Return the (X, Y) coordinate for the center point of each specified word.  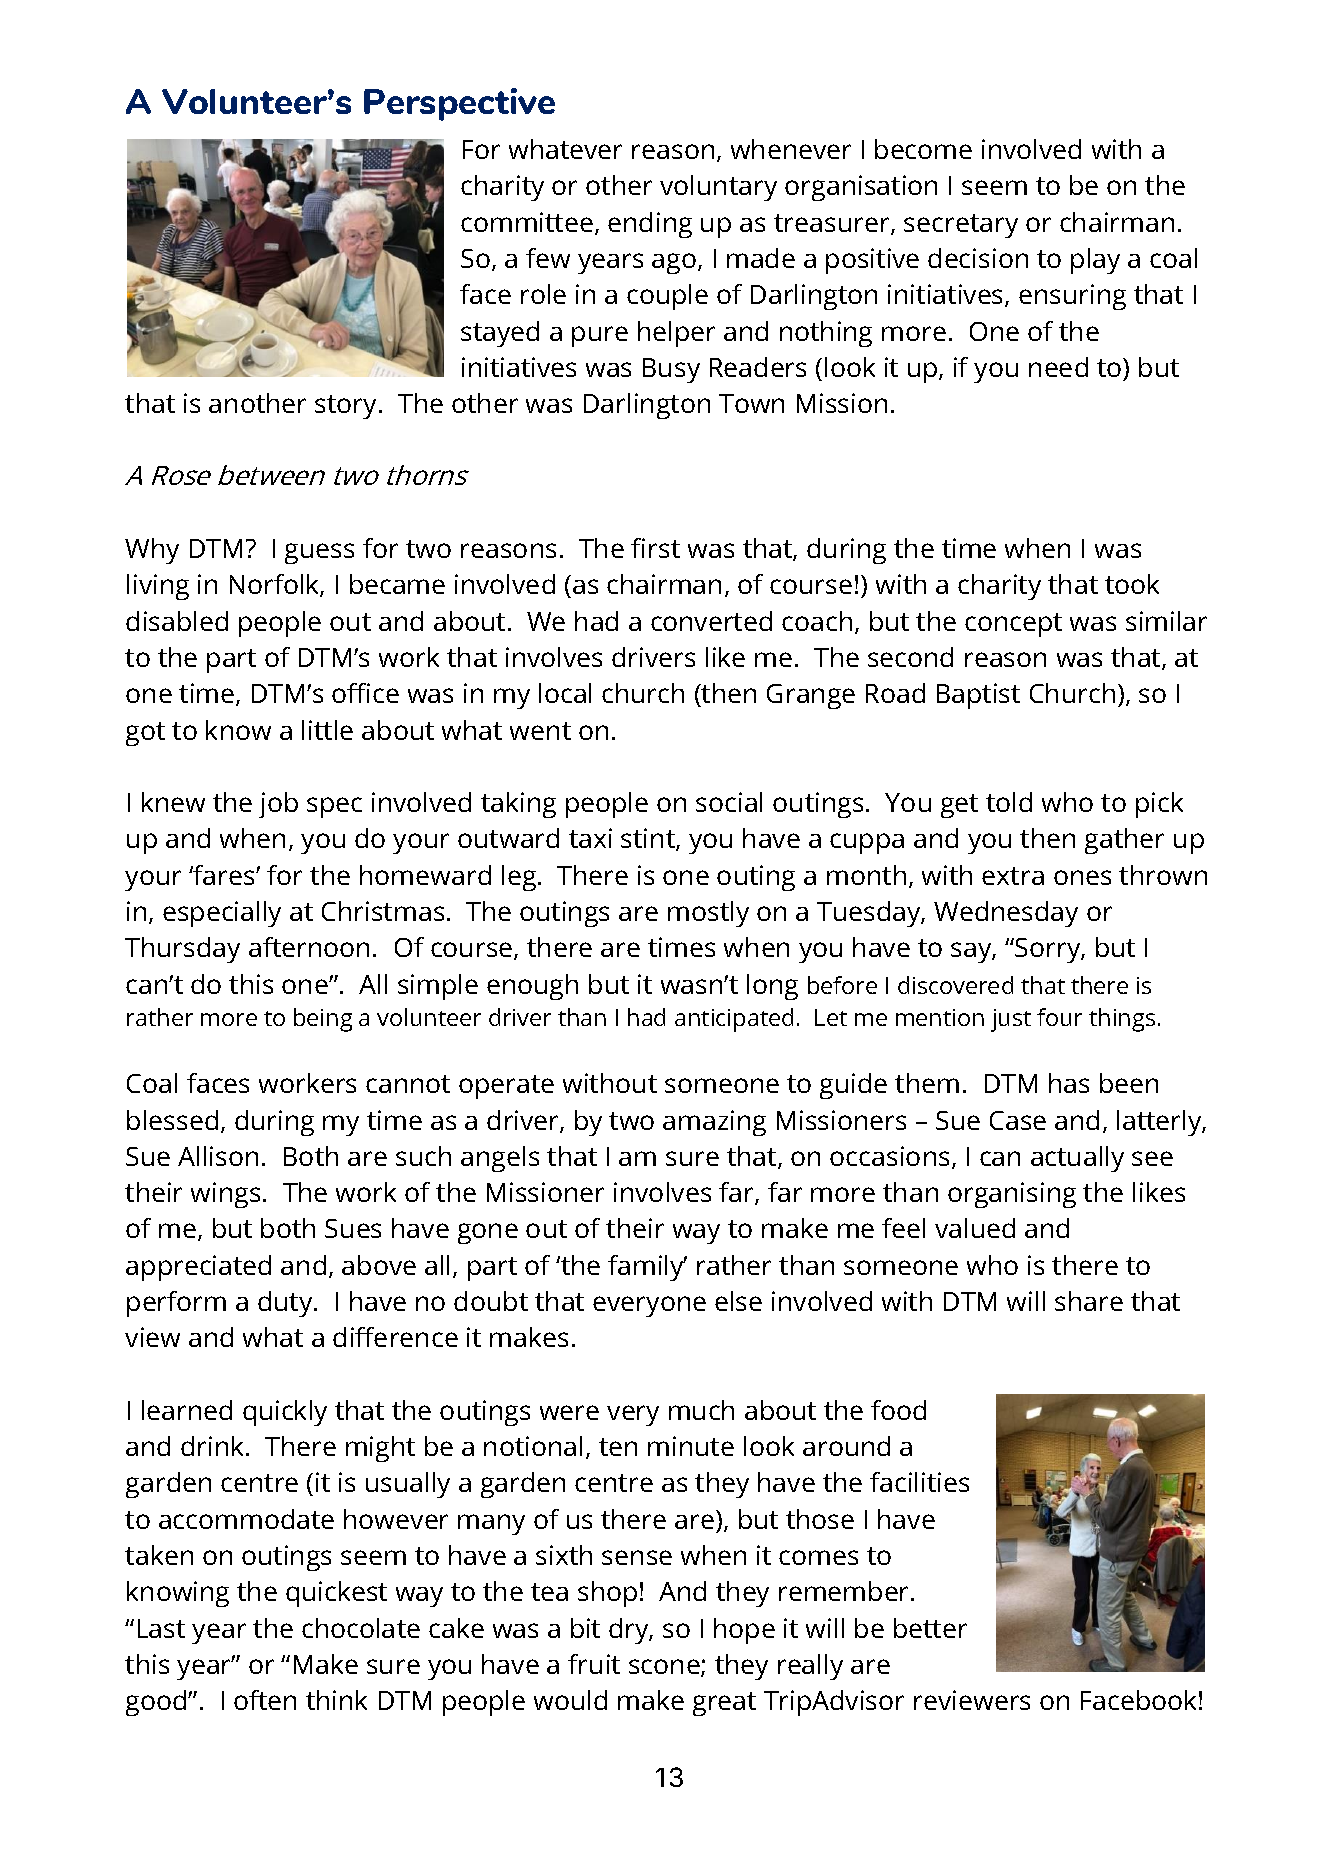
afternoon (309, 947)
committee (527, 222)
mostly (708, 914)
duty (286, 1304)
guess (319, 553)
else (738, 1301)
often (265, 1700)
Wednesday (1006, 914)
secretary (961, 226)
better (930, 1628)
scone (665, 1668)
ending (650, 225)
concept (1013, 625)
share (1089, 1301)
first (655, 548)
